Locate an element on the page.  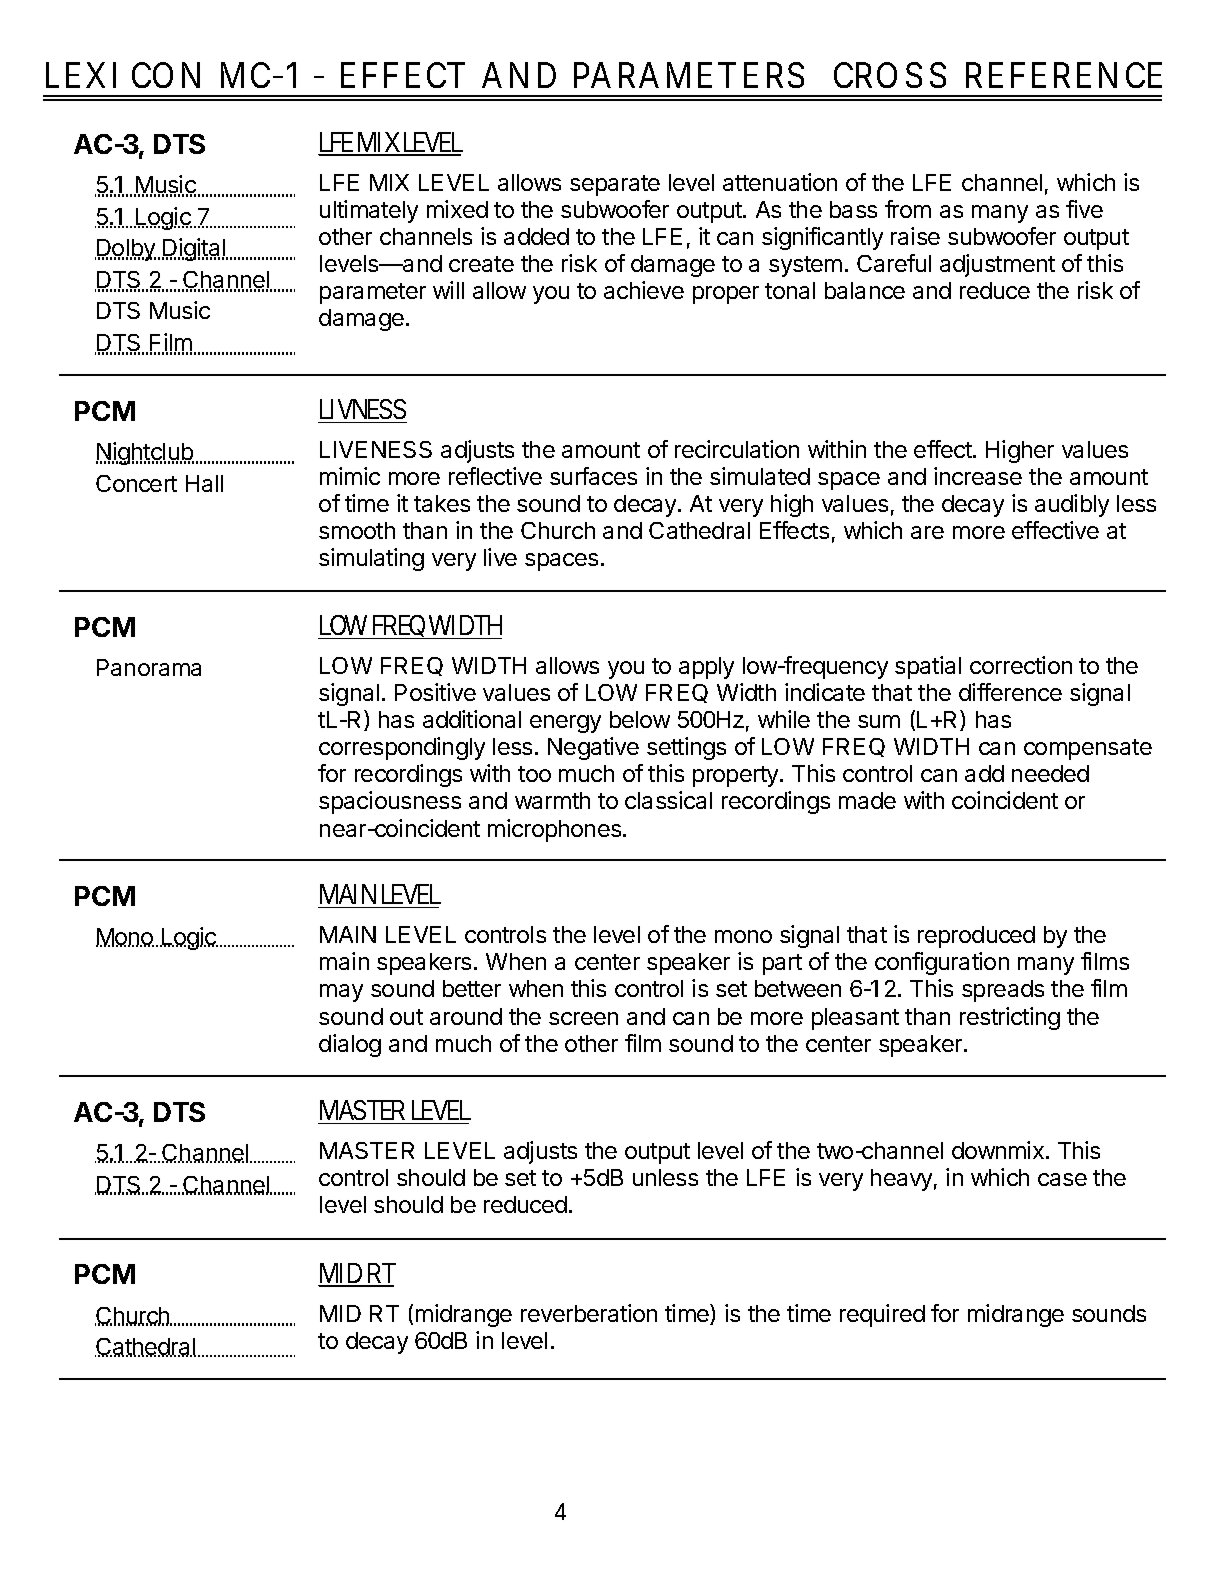
from is located at coordinates (908, 209).
